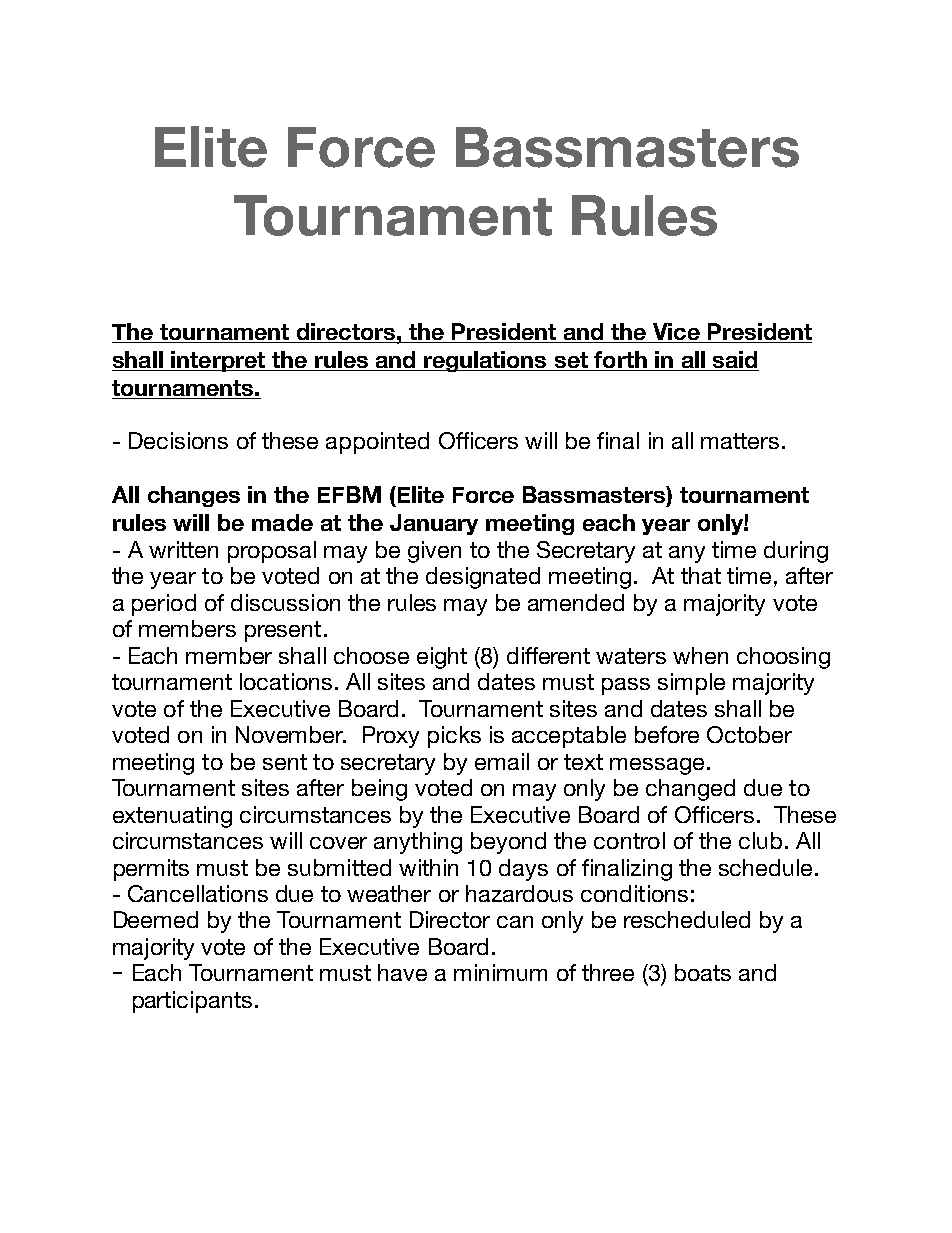 This document has height=1233, width=952. What do you see at coordinates (735, 361) in the document?
I see `said` at bounding box center [735, 361].
